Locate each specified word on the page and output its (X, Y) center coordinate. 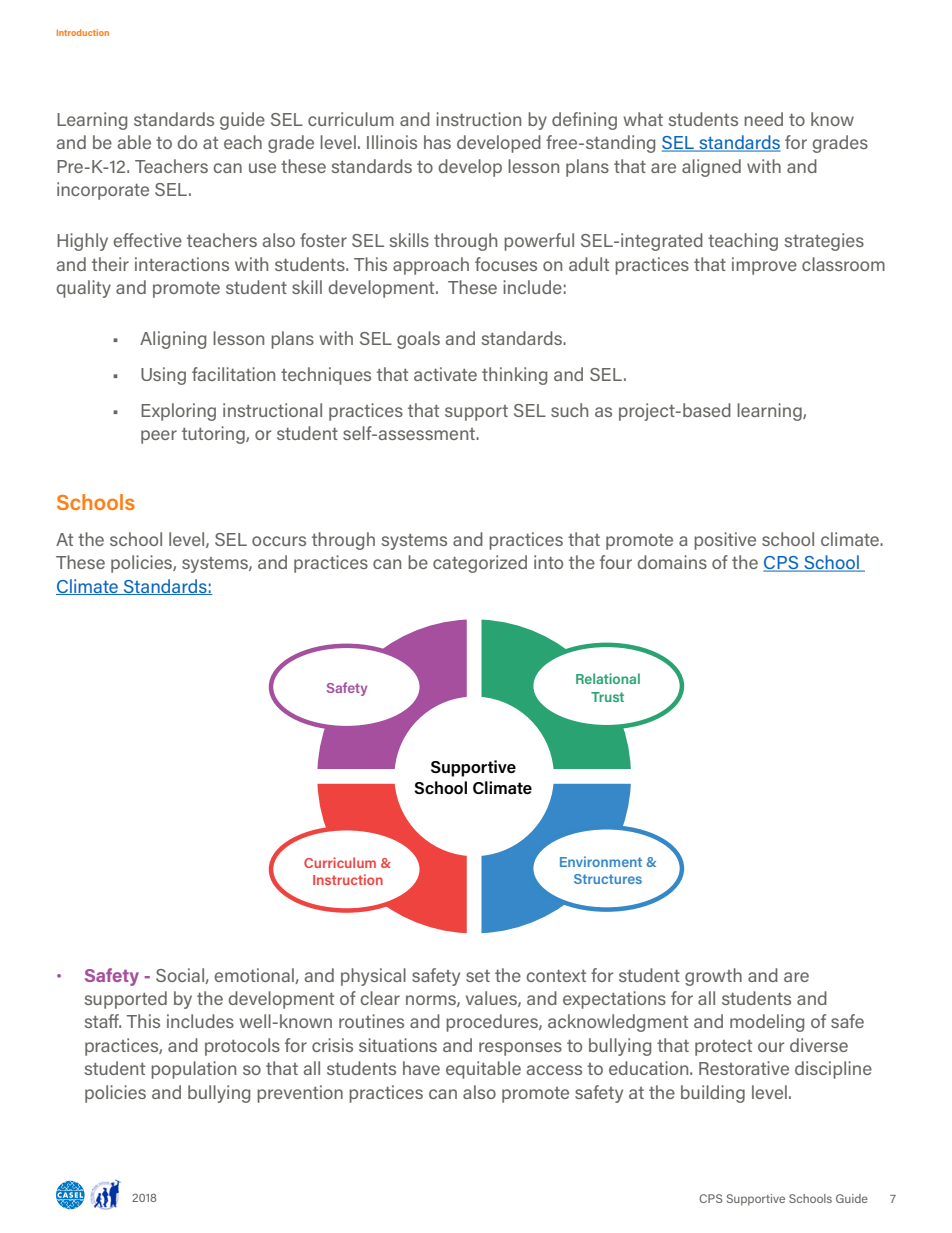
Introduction (83, 32)
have (421, 1068)
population (193, 1070)
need (763, 119)
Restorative (744, 1068)
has (437, 142)
